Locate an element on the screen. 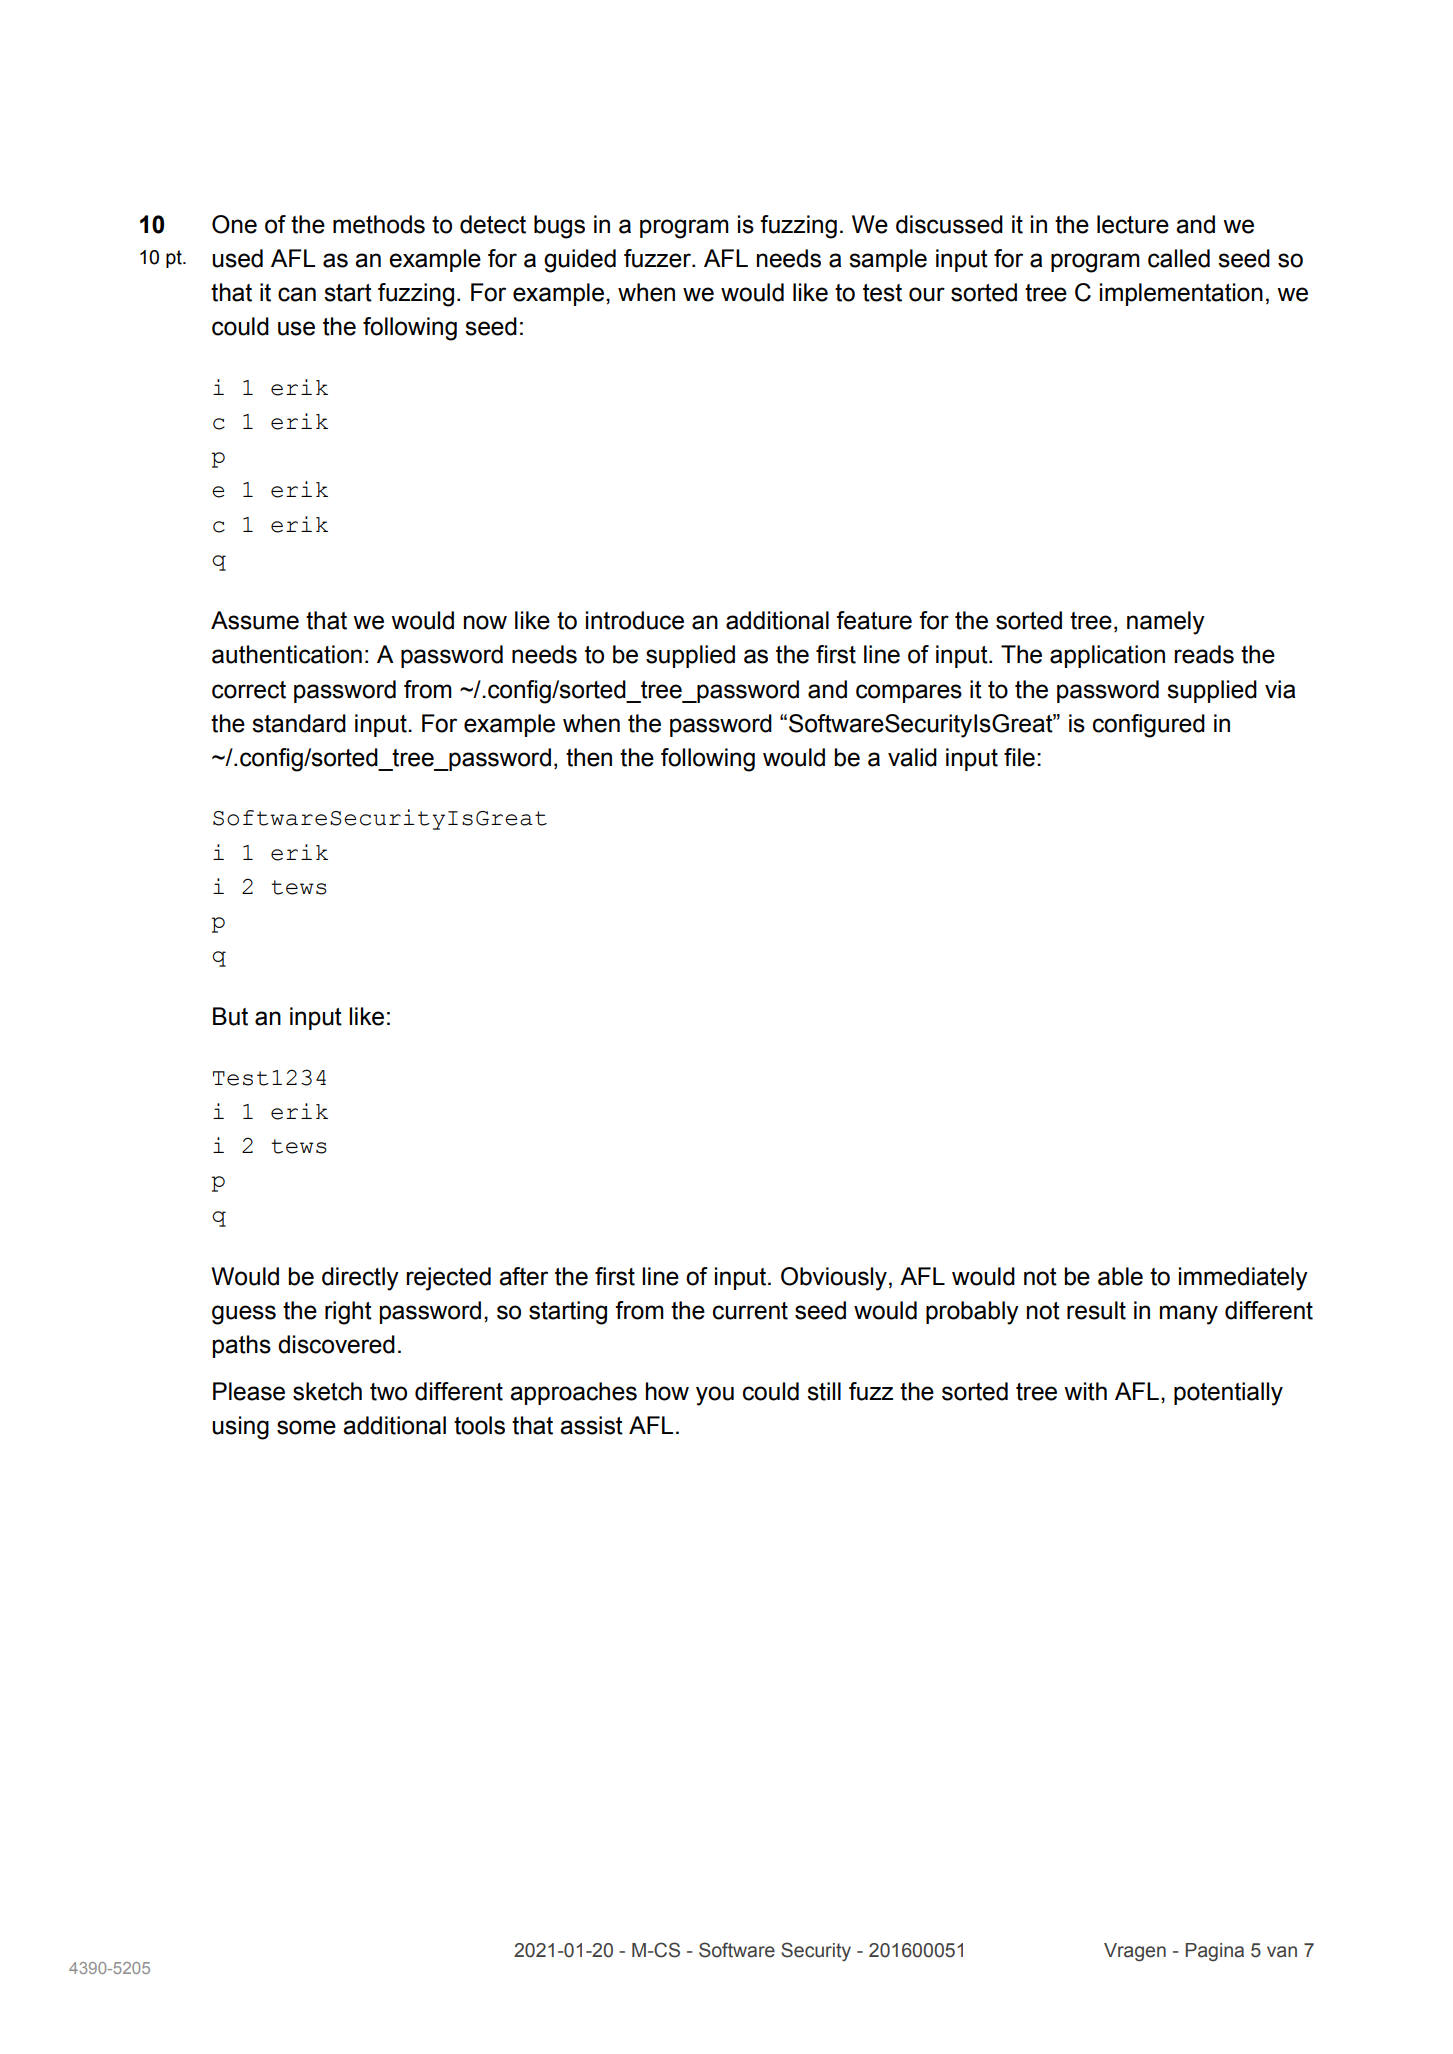  sample is located at coordinates (888, 260).
